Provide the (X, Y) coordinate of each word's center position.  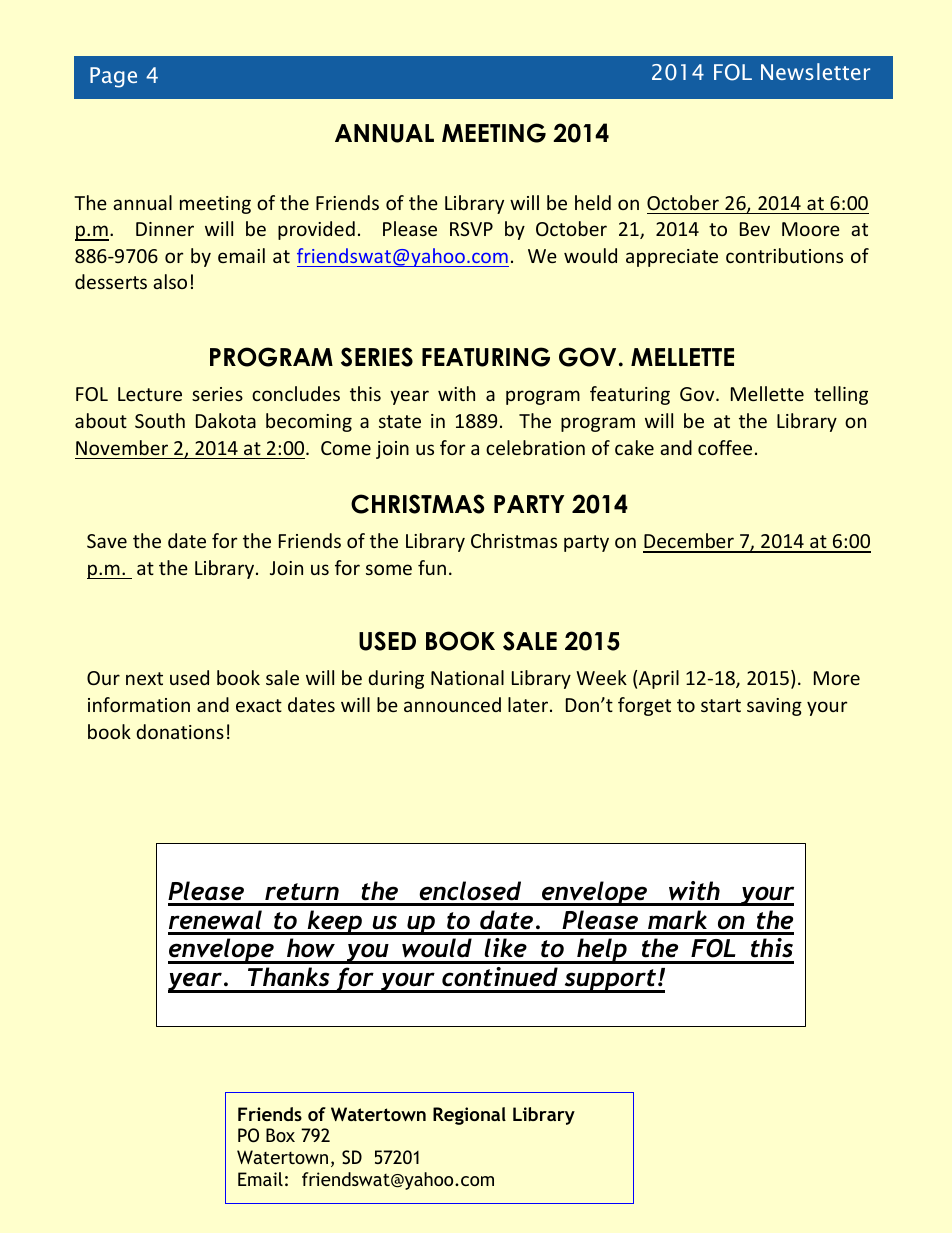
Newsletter (815, 71)
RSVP (471, 229)
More (837, 678)
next (144, 678)
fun (432, 567)
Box (280, 1135)
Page (113, 77)
